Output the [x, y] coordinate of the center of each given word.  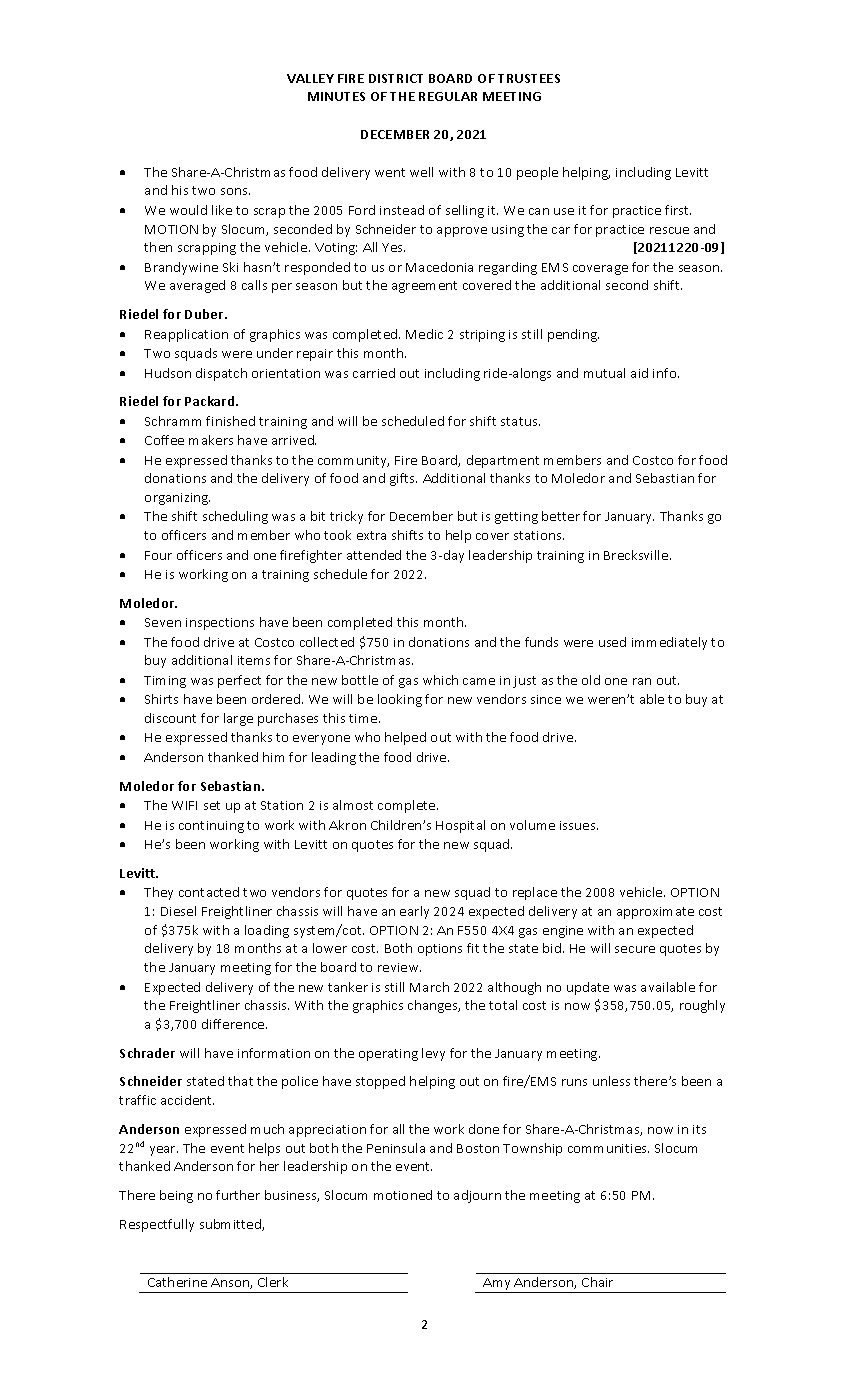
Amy [497, 1285]
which [440, 680]
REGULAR [448, 96]
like [222, 210]
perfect [239, 681]
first [678, 210]
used [612, 642]
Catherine [177, 1282]
